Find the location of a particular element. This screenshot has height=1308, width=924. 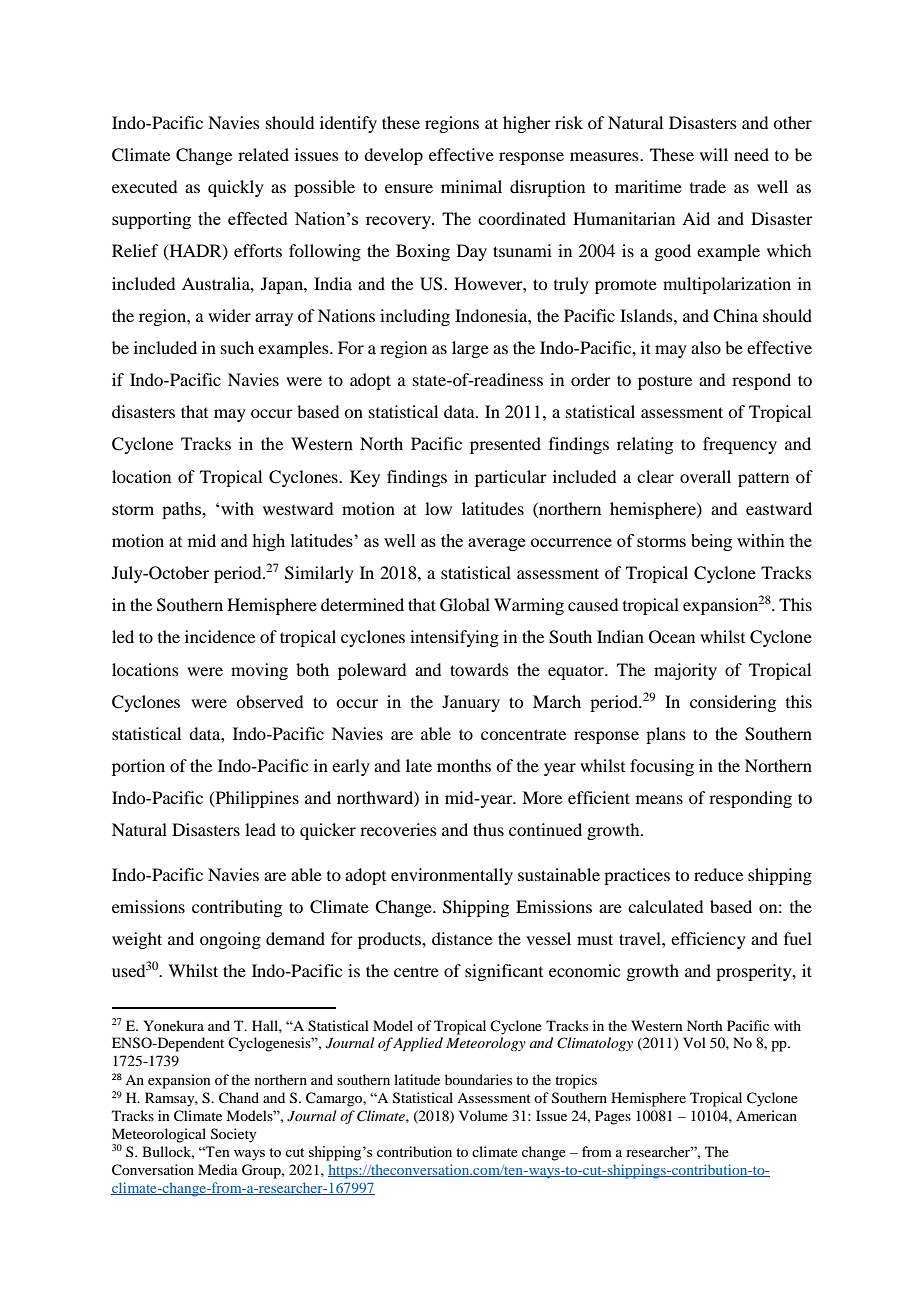

intensifying is located at coordinates (454, 638).
